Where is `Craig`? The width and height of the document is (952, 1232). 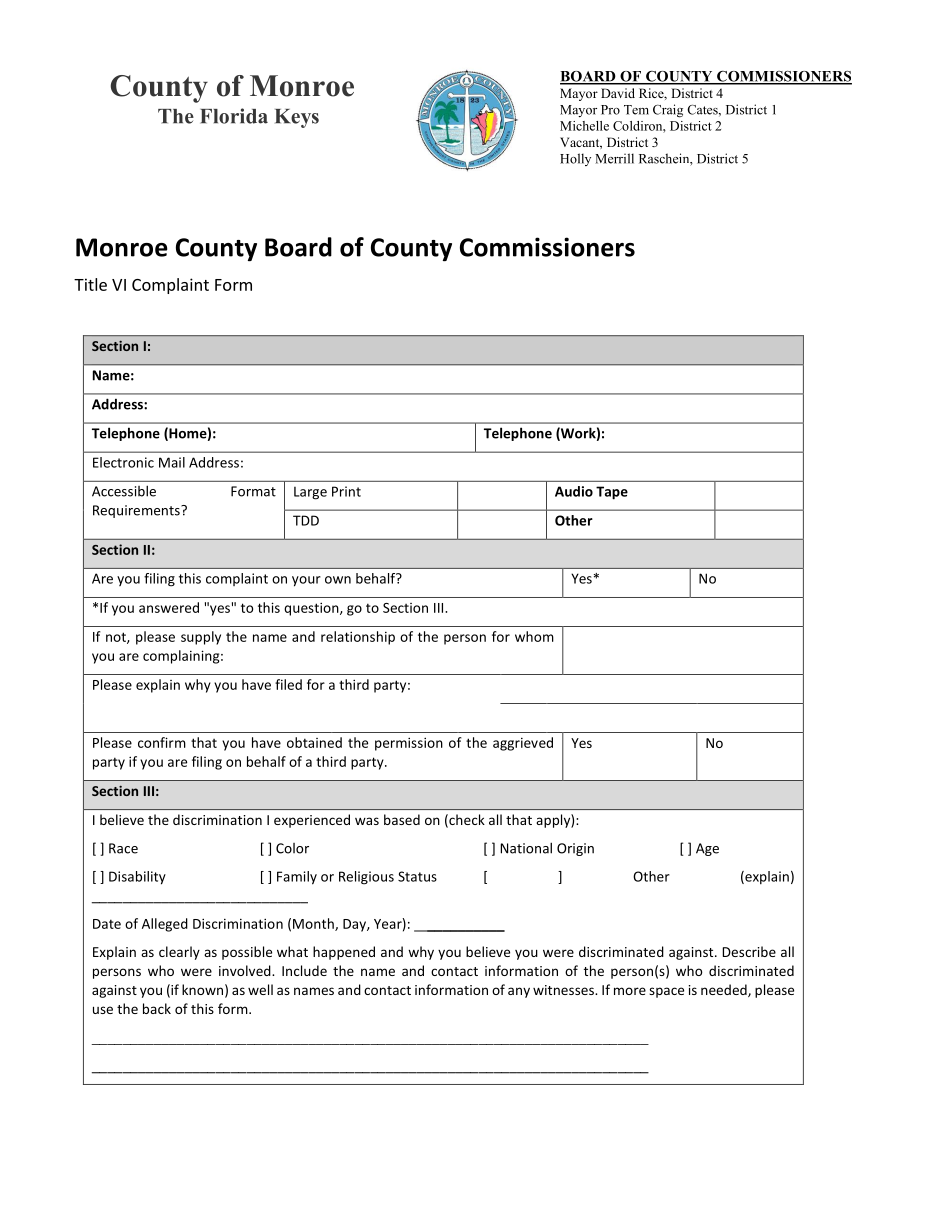
Craig is located at coordinates (668, 111).
